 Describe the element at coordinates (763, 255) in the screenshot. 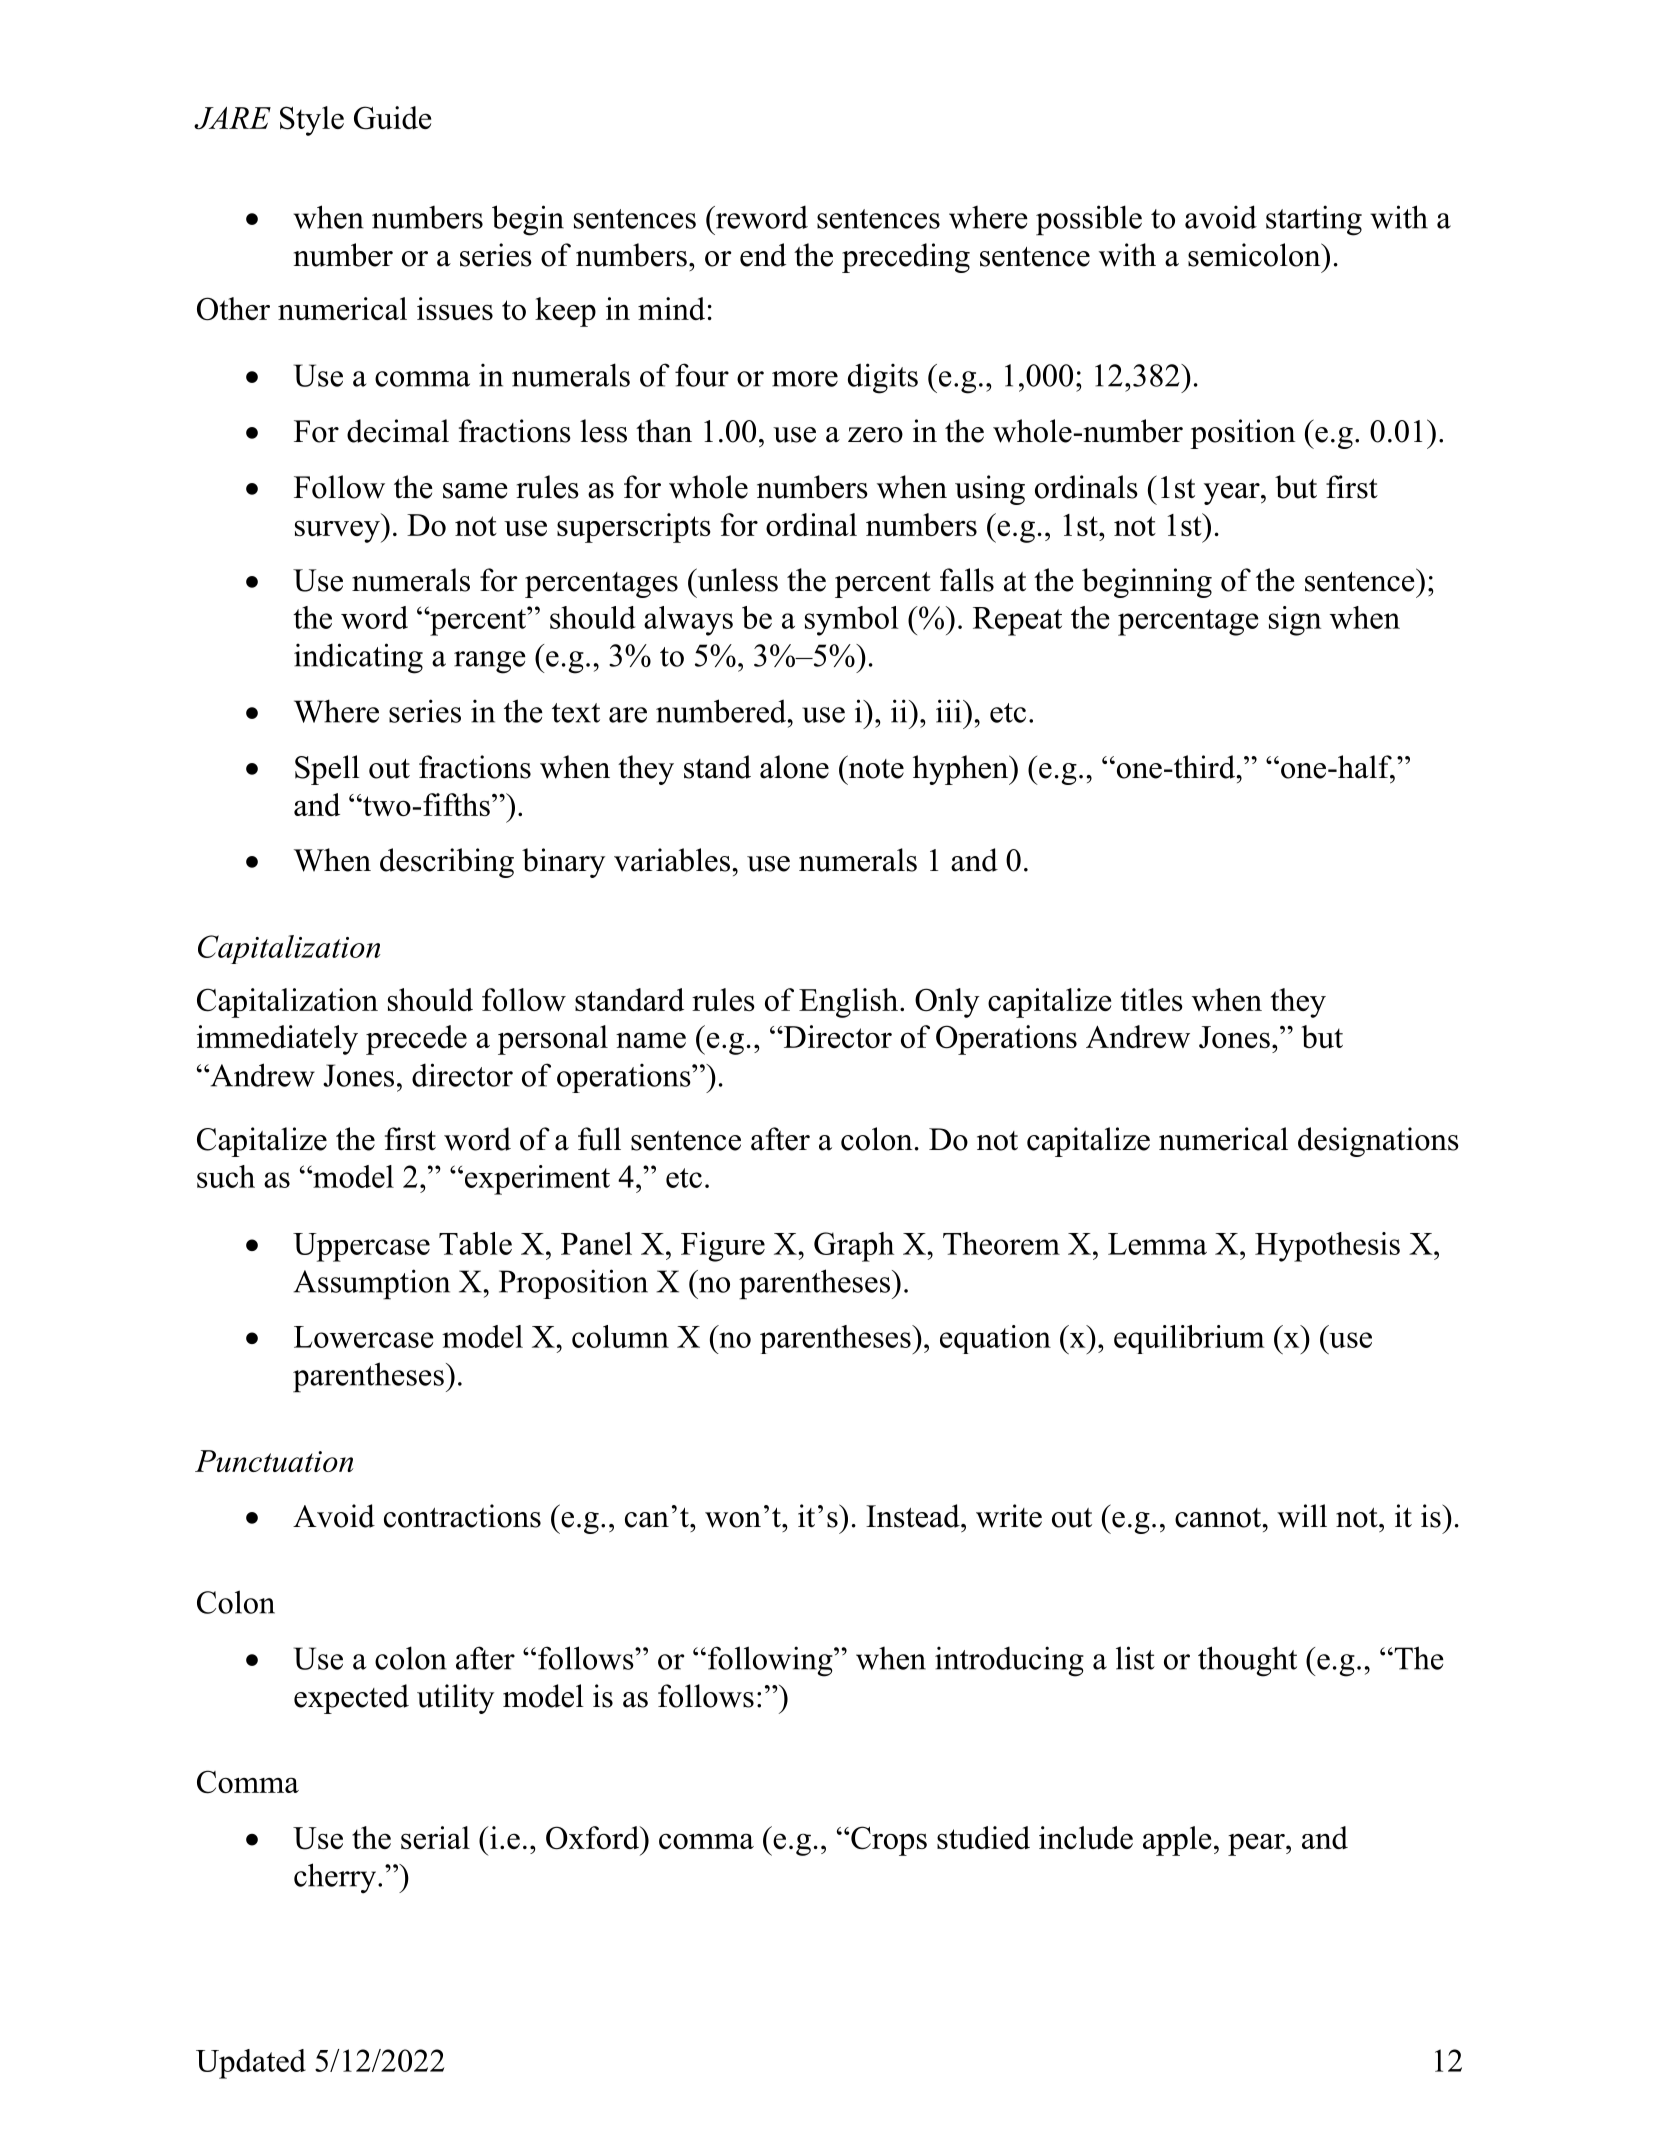

I see `end` at that location.
